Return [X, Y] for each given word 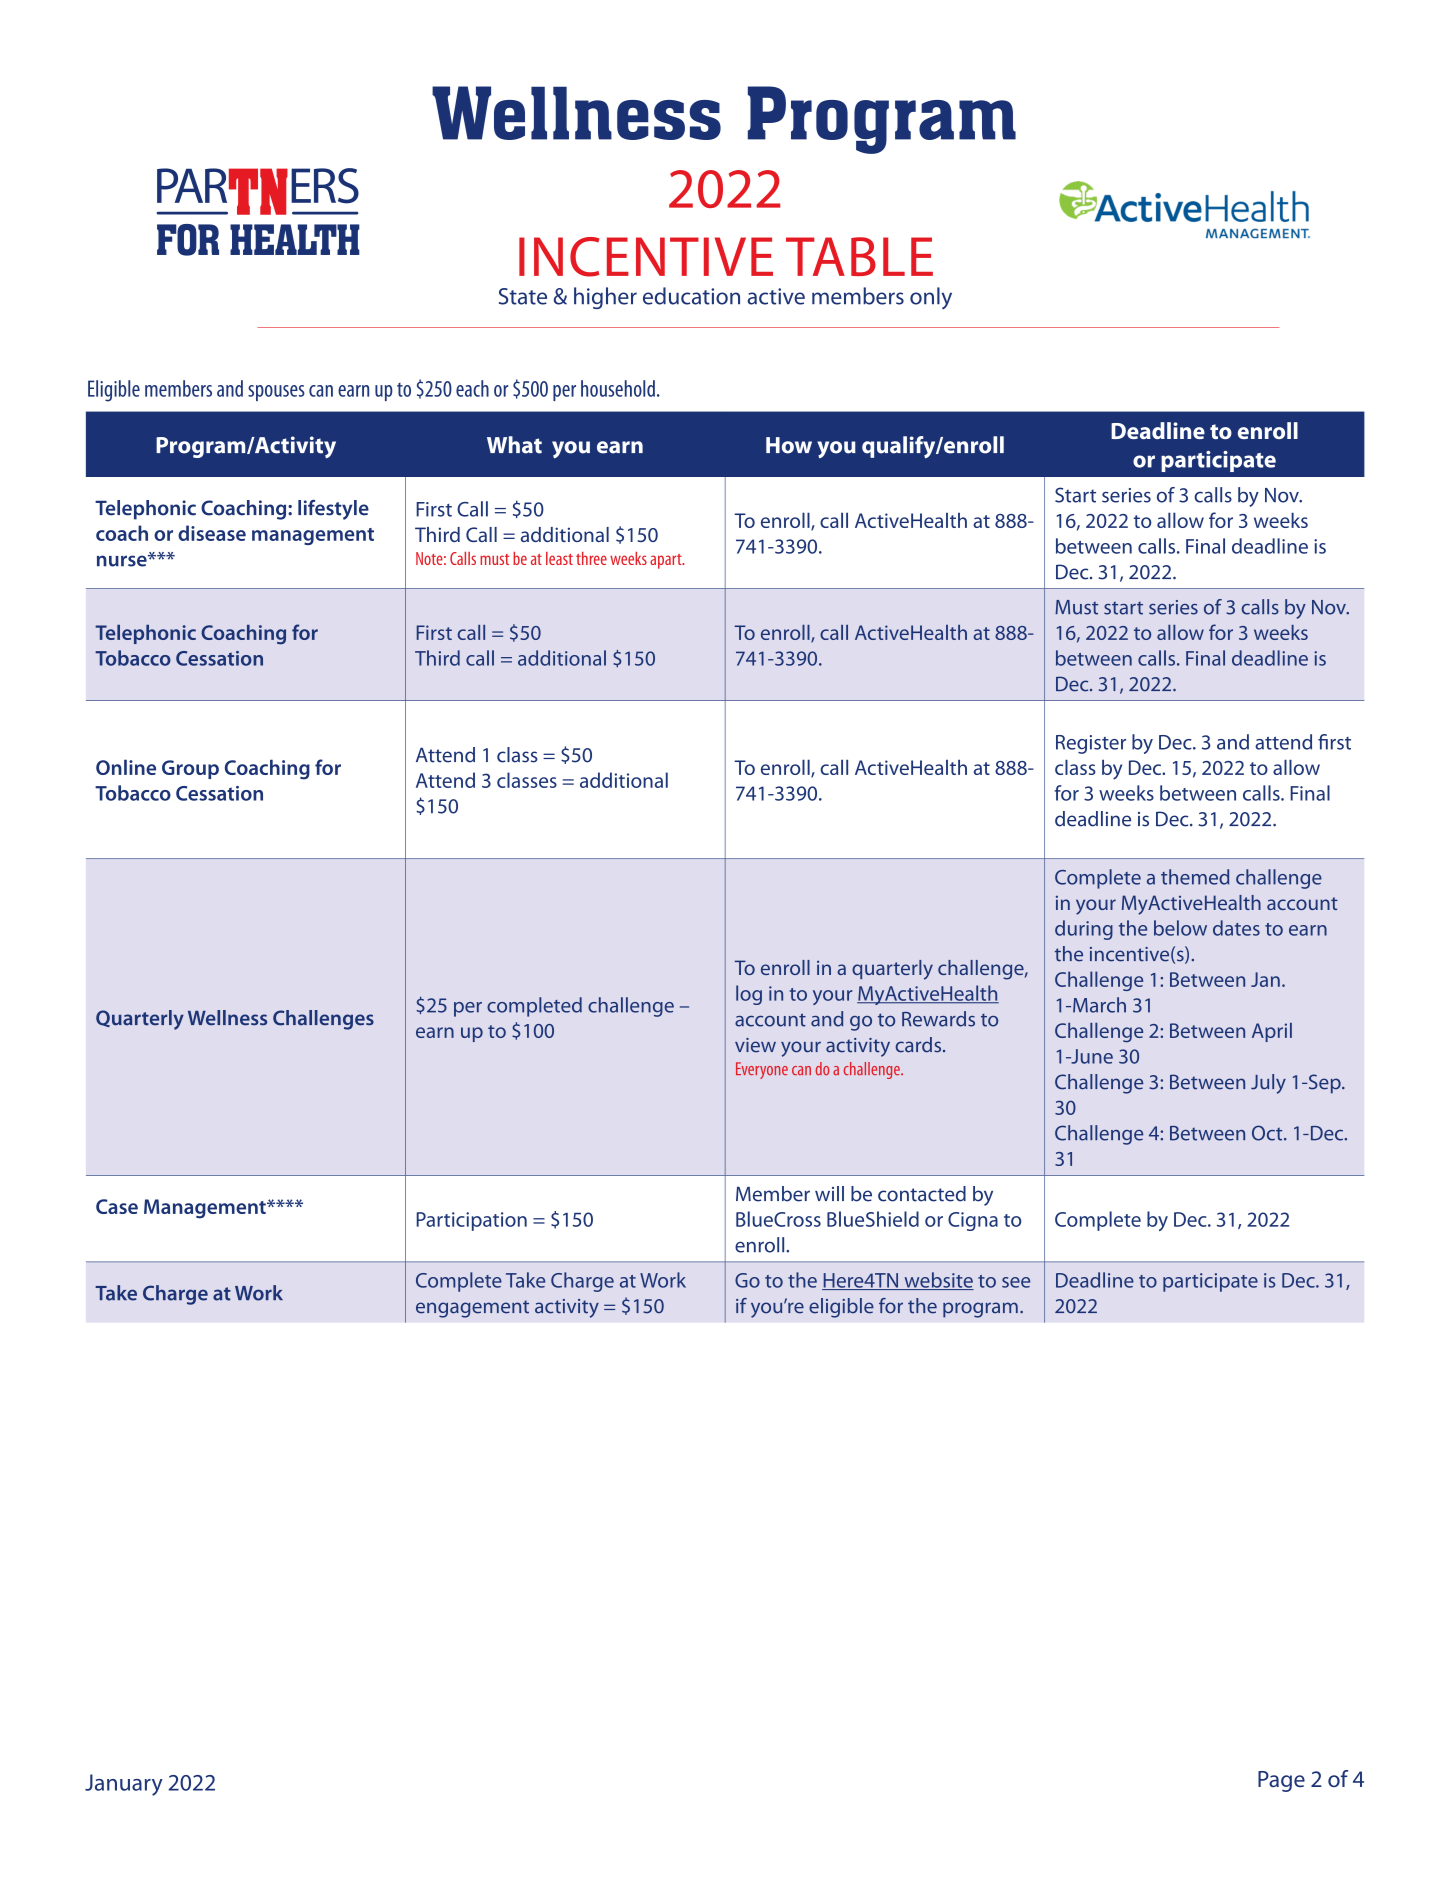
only [931, 298]
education [691, 296]
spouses [276, 393]
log [749, 995]
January [124, 1785]
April [1272, 1032]
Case [117, 1206]
